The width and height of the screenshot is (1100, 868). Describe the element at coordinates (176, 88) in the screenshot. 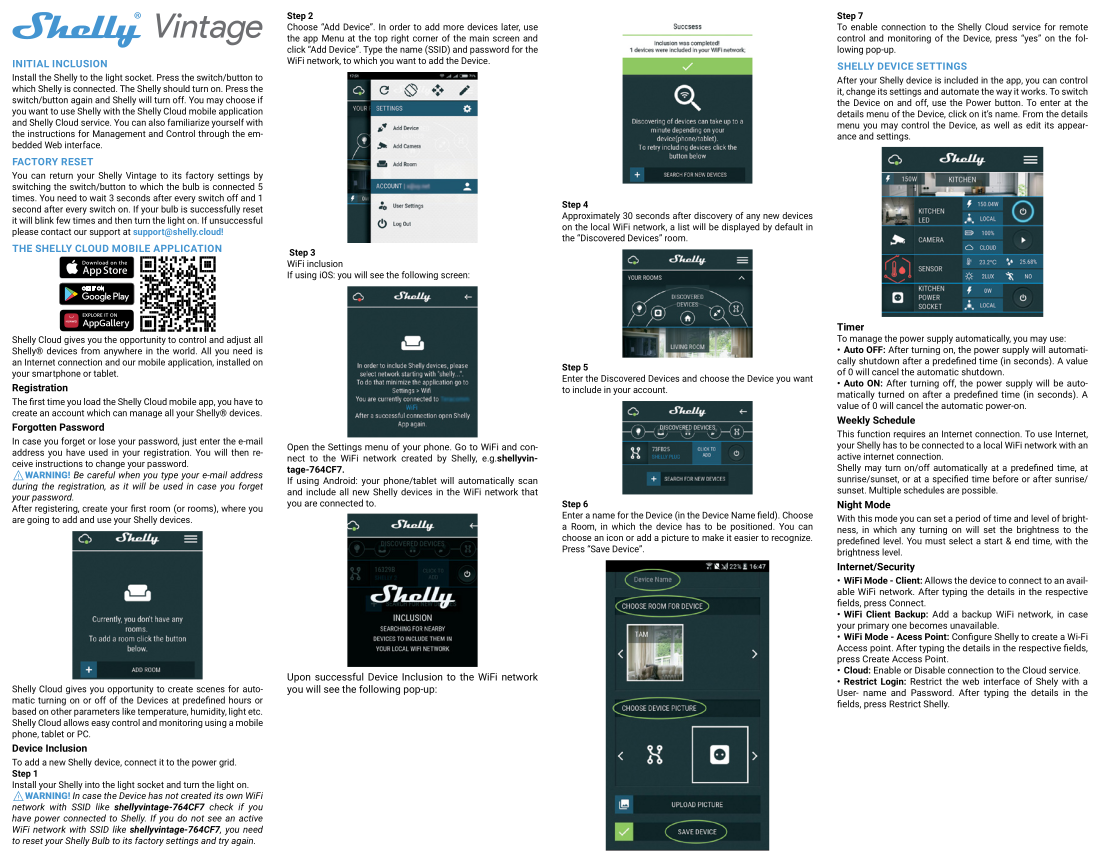

I see `should` at that location.
